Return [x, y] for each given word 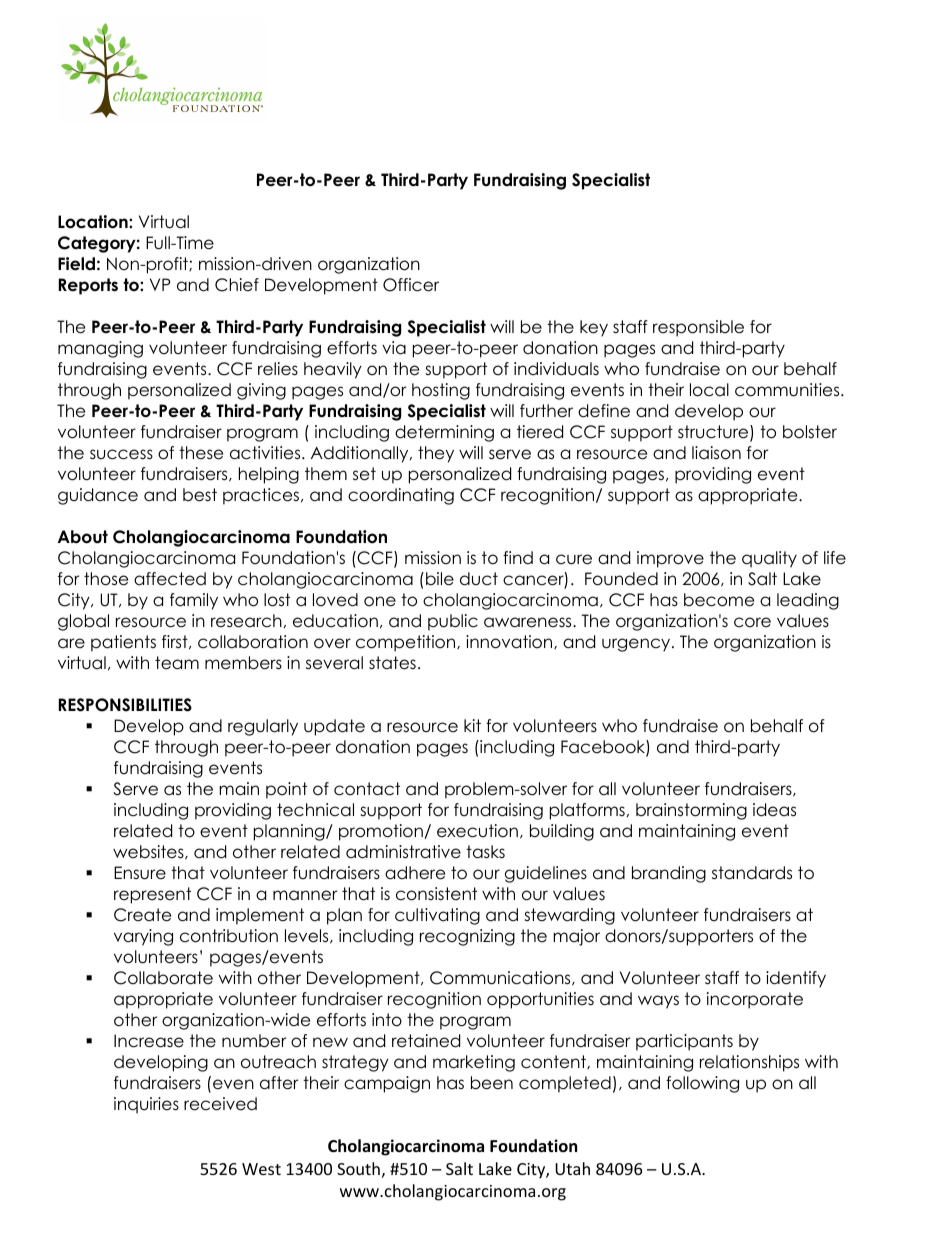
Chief [237, 285]
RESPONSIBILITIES [125, 705]
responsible [698, 328]
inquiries [146, 1105]
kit [472, 725]
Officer [411, 285]
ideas [774, 810]
